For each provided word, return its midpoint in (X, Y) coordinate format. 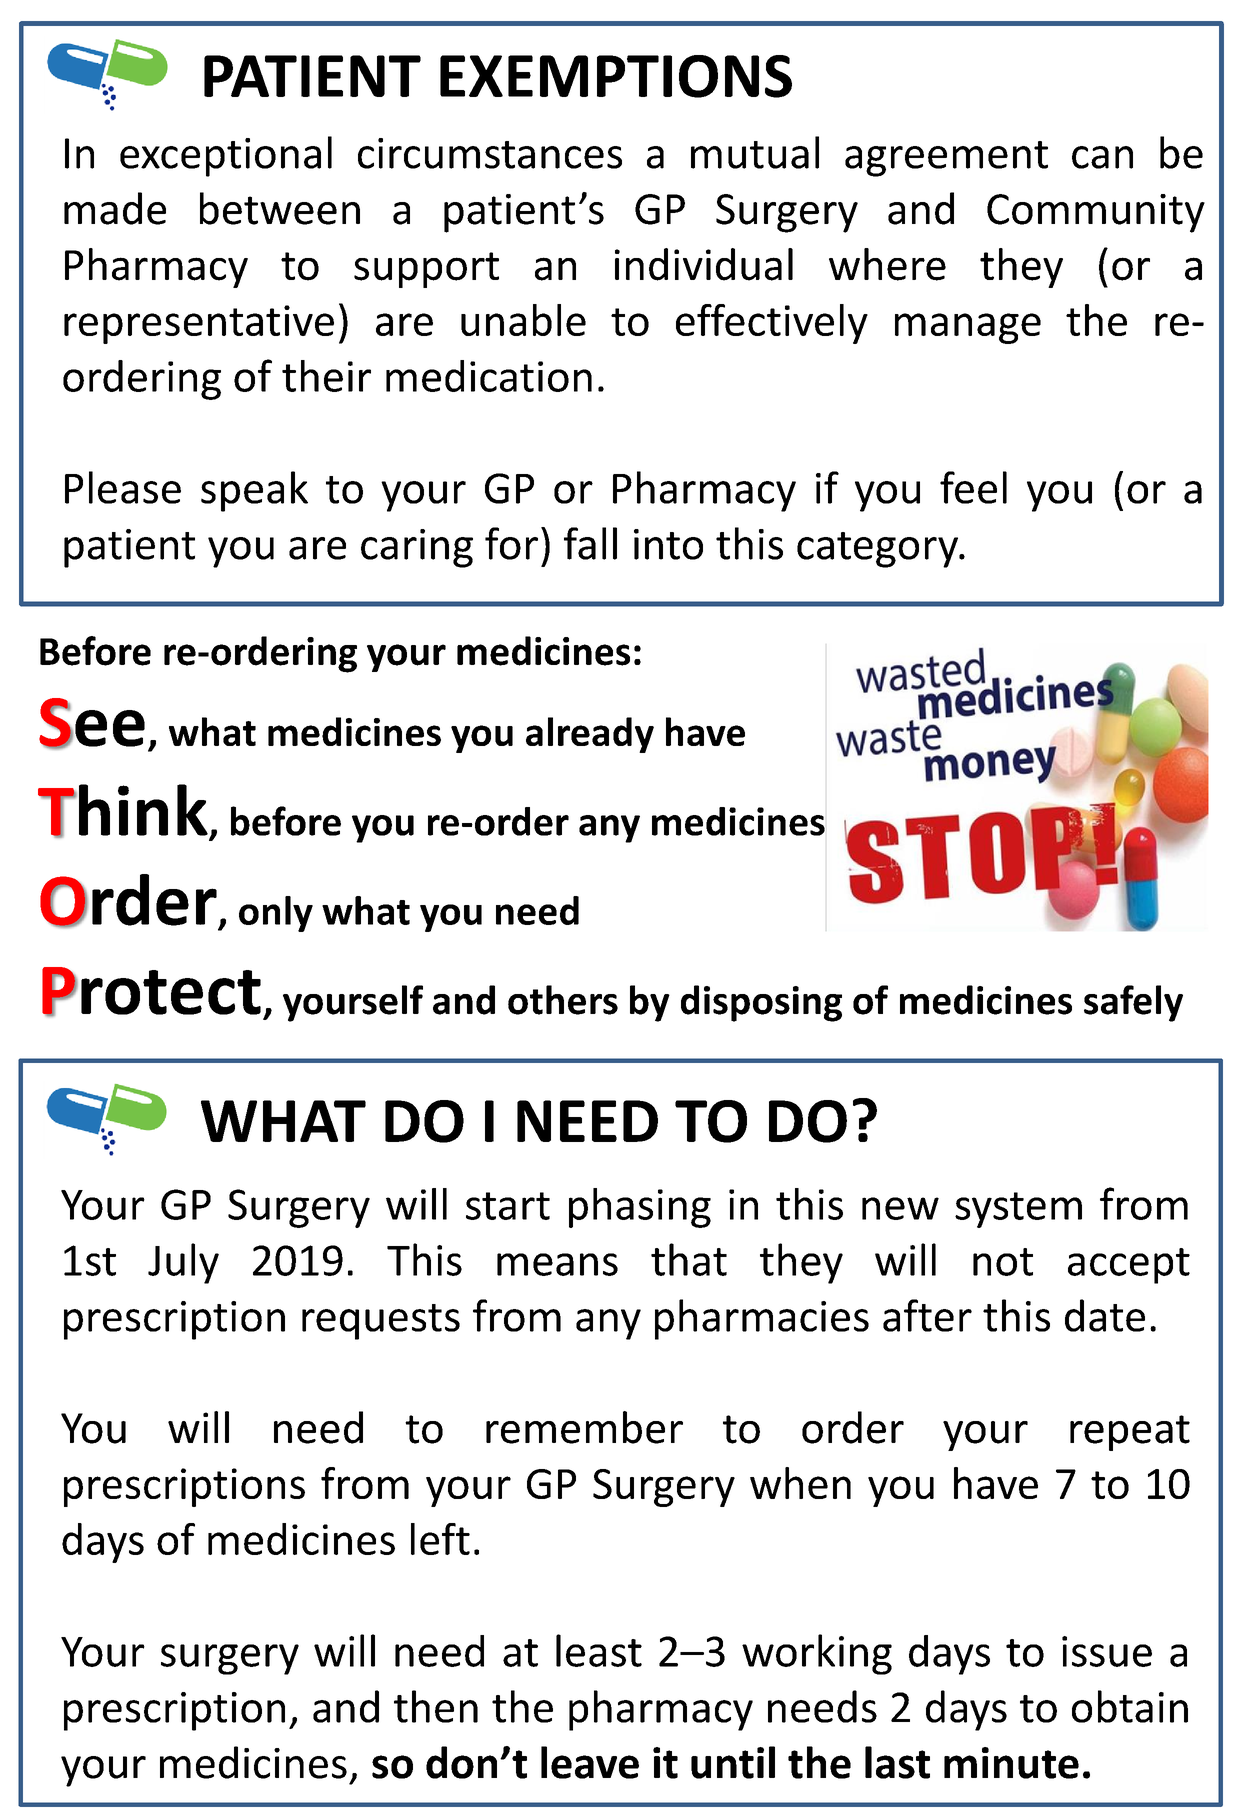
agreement (946, 159)
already (590, 735)
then (436, 1706)
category (878, 550)
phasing (640, 1208)
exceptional (226, 156)
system (1018, 1210)
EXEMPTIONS (616, 76)
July (183, 1263)
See (92, 723)
